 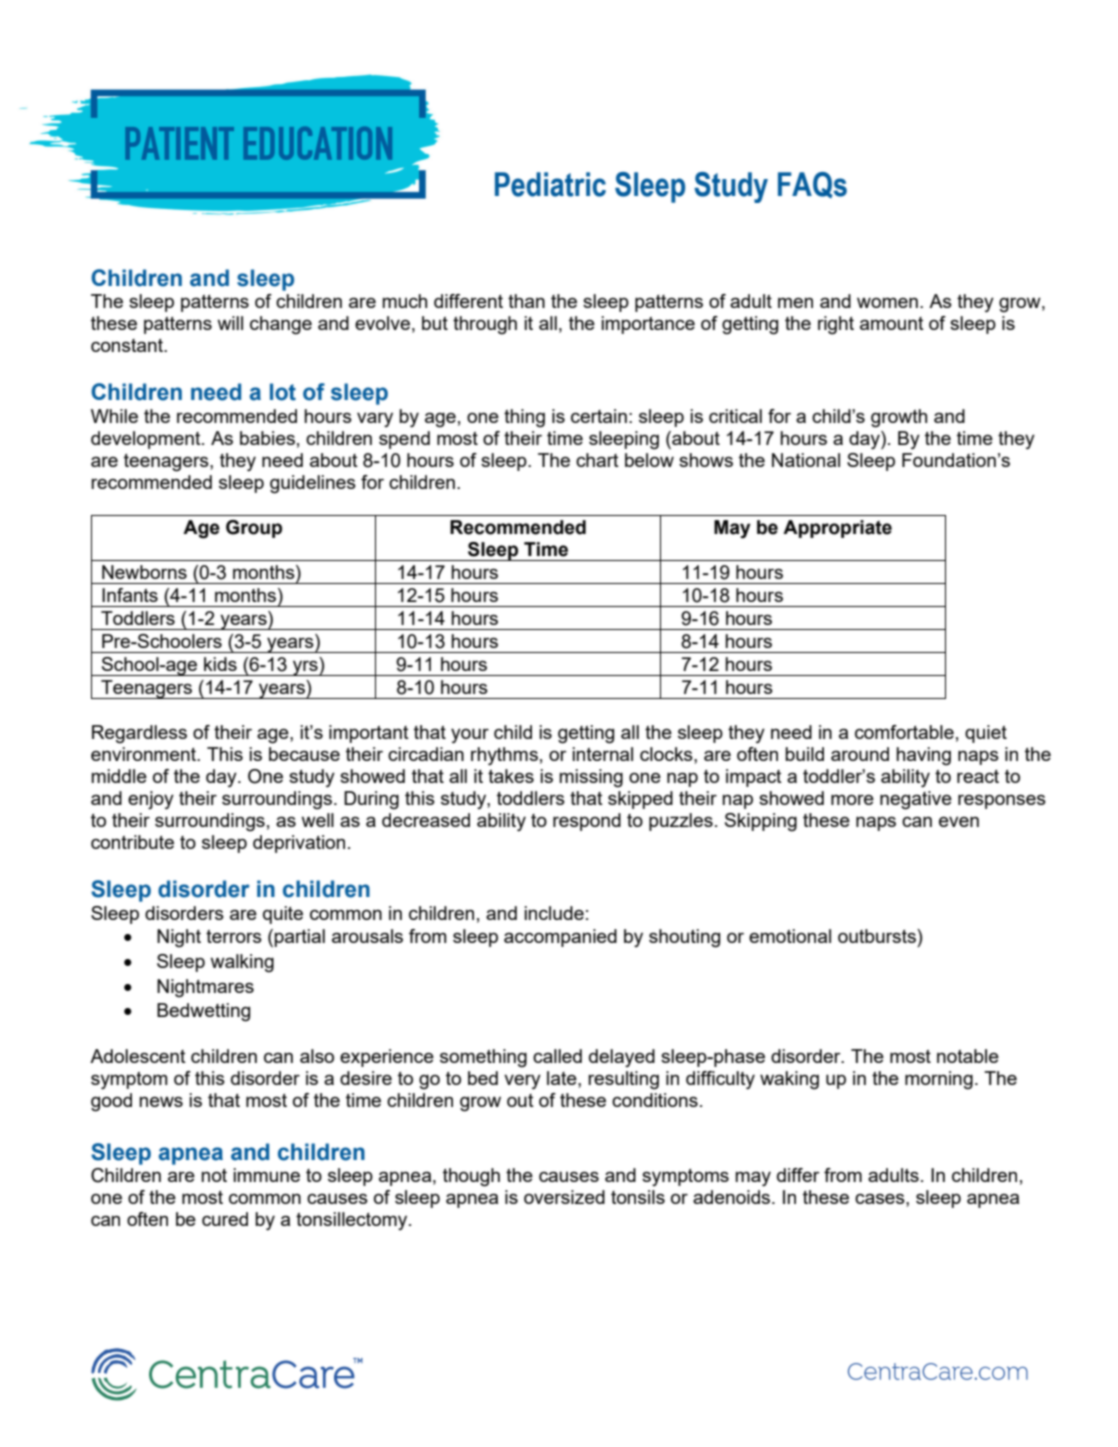 I want to click on comfortable, so click(x=904, y=732).
